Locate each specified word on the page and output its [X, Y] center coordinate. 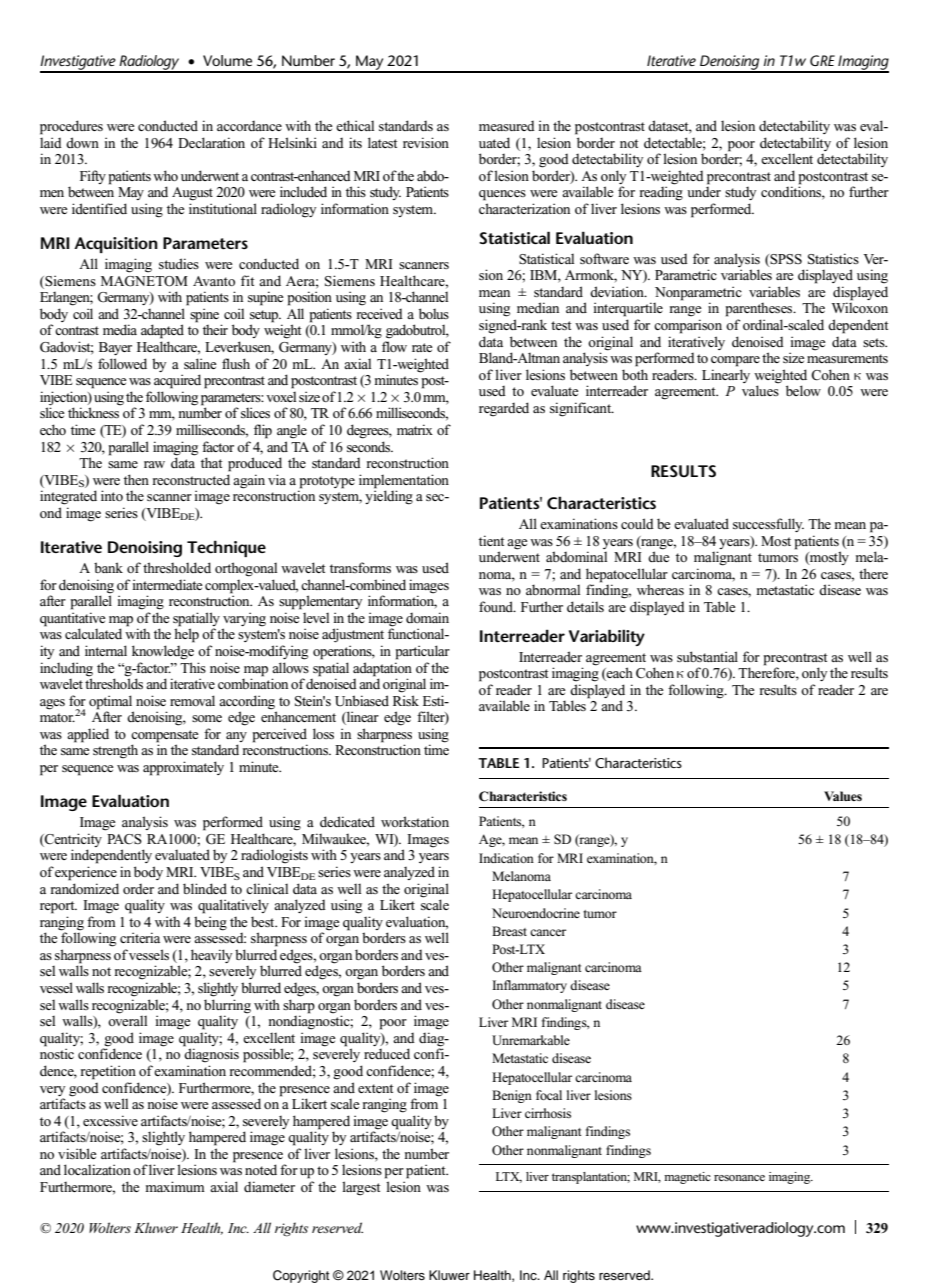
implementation [404, 481]
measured [507, 126]
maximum [175, 1186]
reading [661, 192]
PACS [124, 839]
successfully [768, 525]
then [136, 479]
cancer [548, 932]
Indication [506, 858]
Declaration [211, 142]
